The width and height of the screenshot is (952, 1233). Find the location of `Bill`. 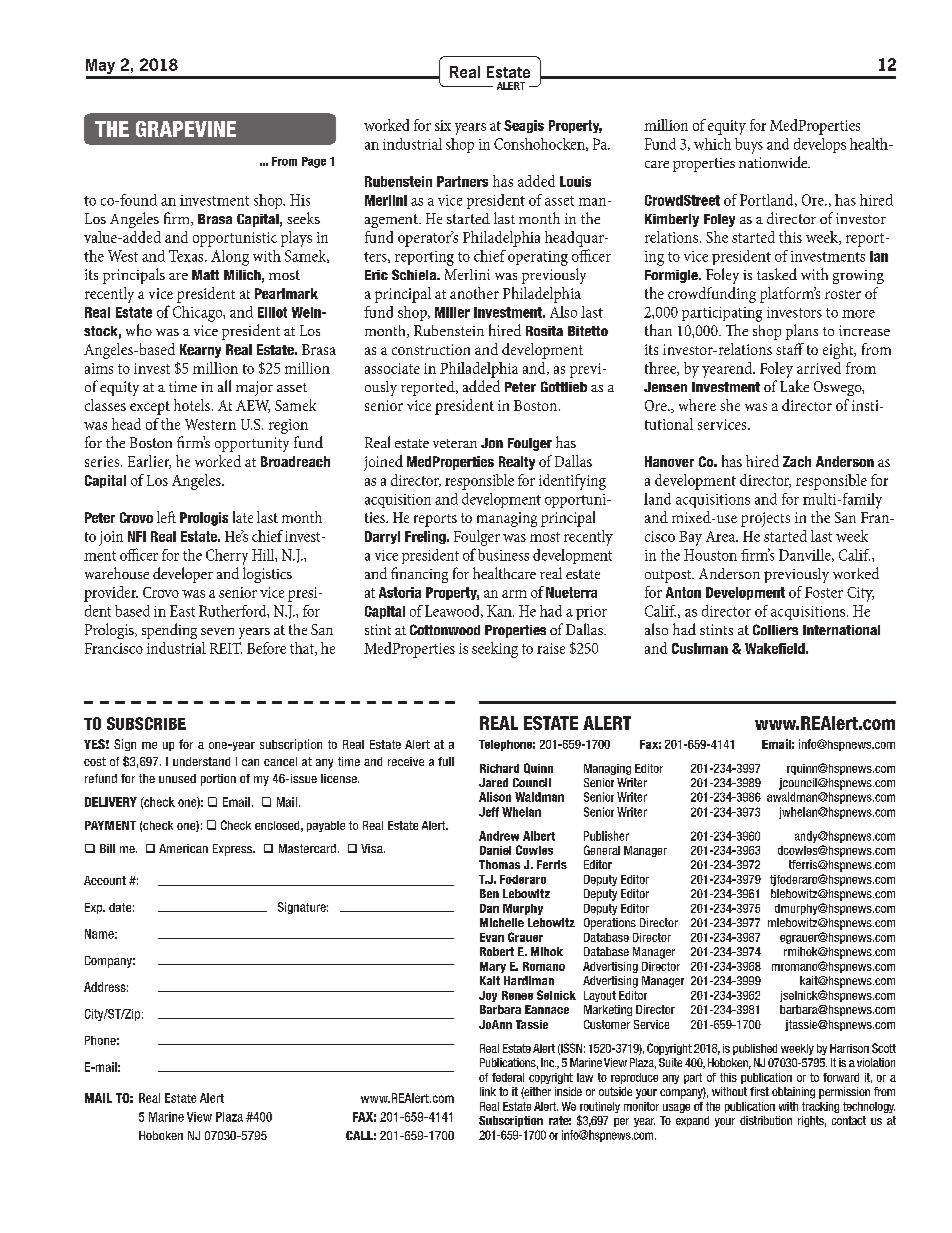

Bill is located at coordinates (107, 848).
